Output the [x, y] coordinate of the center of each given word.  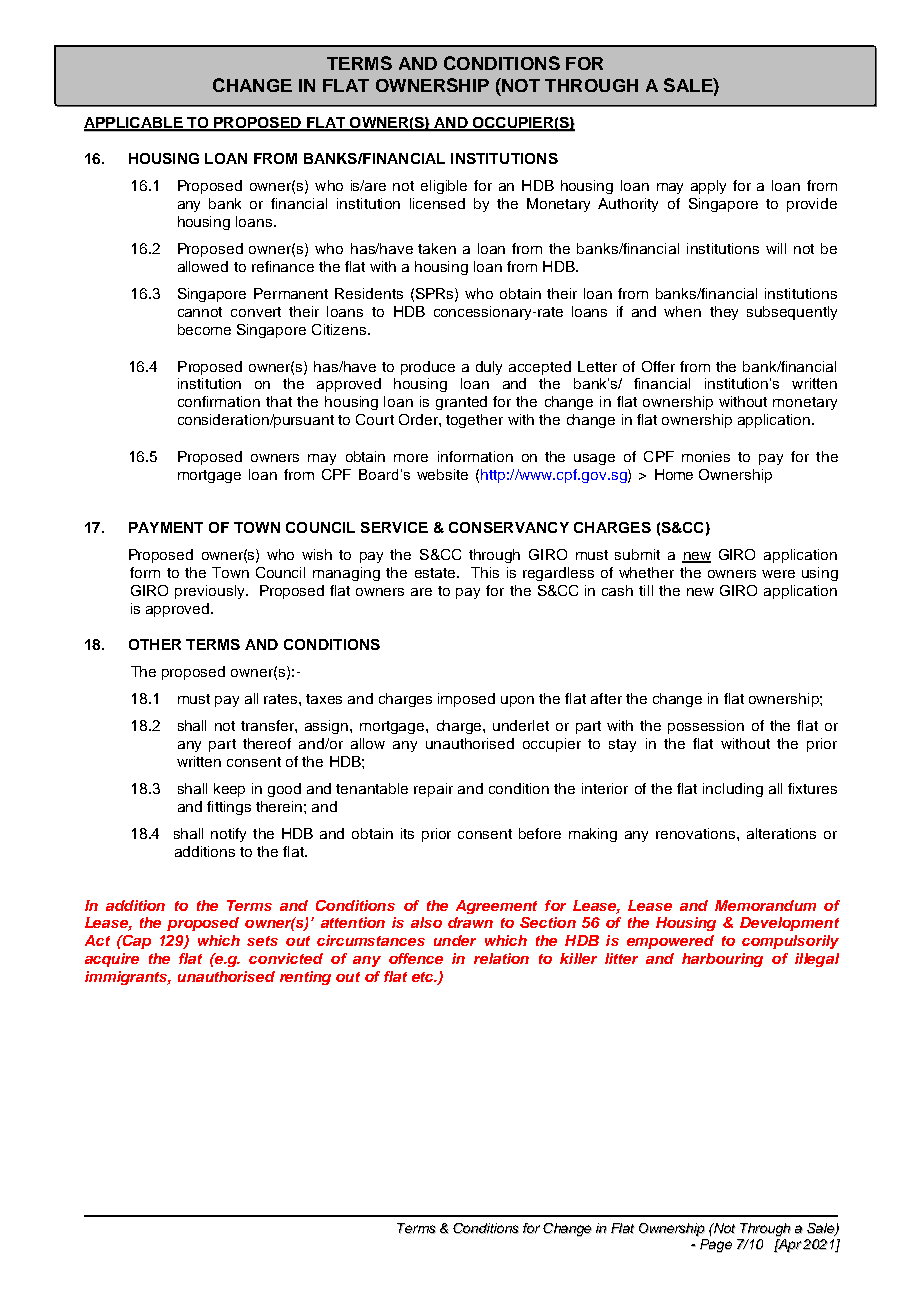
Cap [135, 942]
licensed [437, 203]
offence [416, 958]
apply [708, 187]
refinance [283, 266]
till [646, 590]
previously [211, 592]
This [485, 572]
